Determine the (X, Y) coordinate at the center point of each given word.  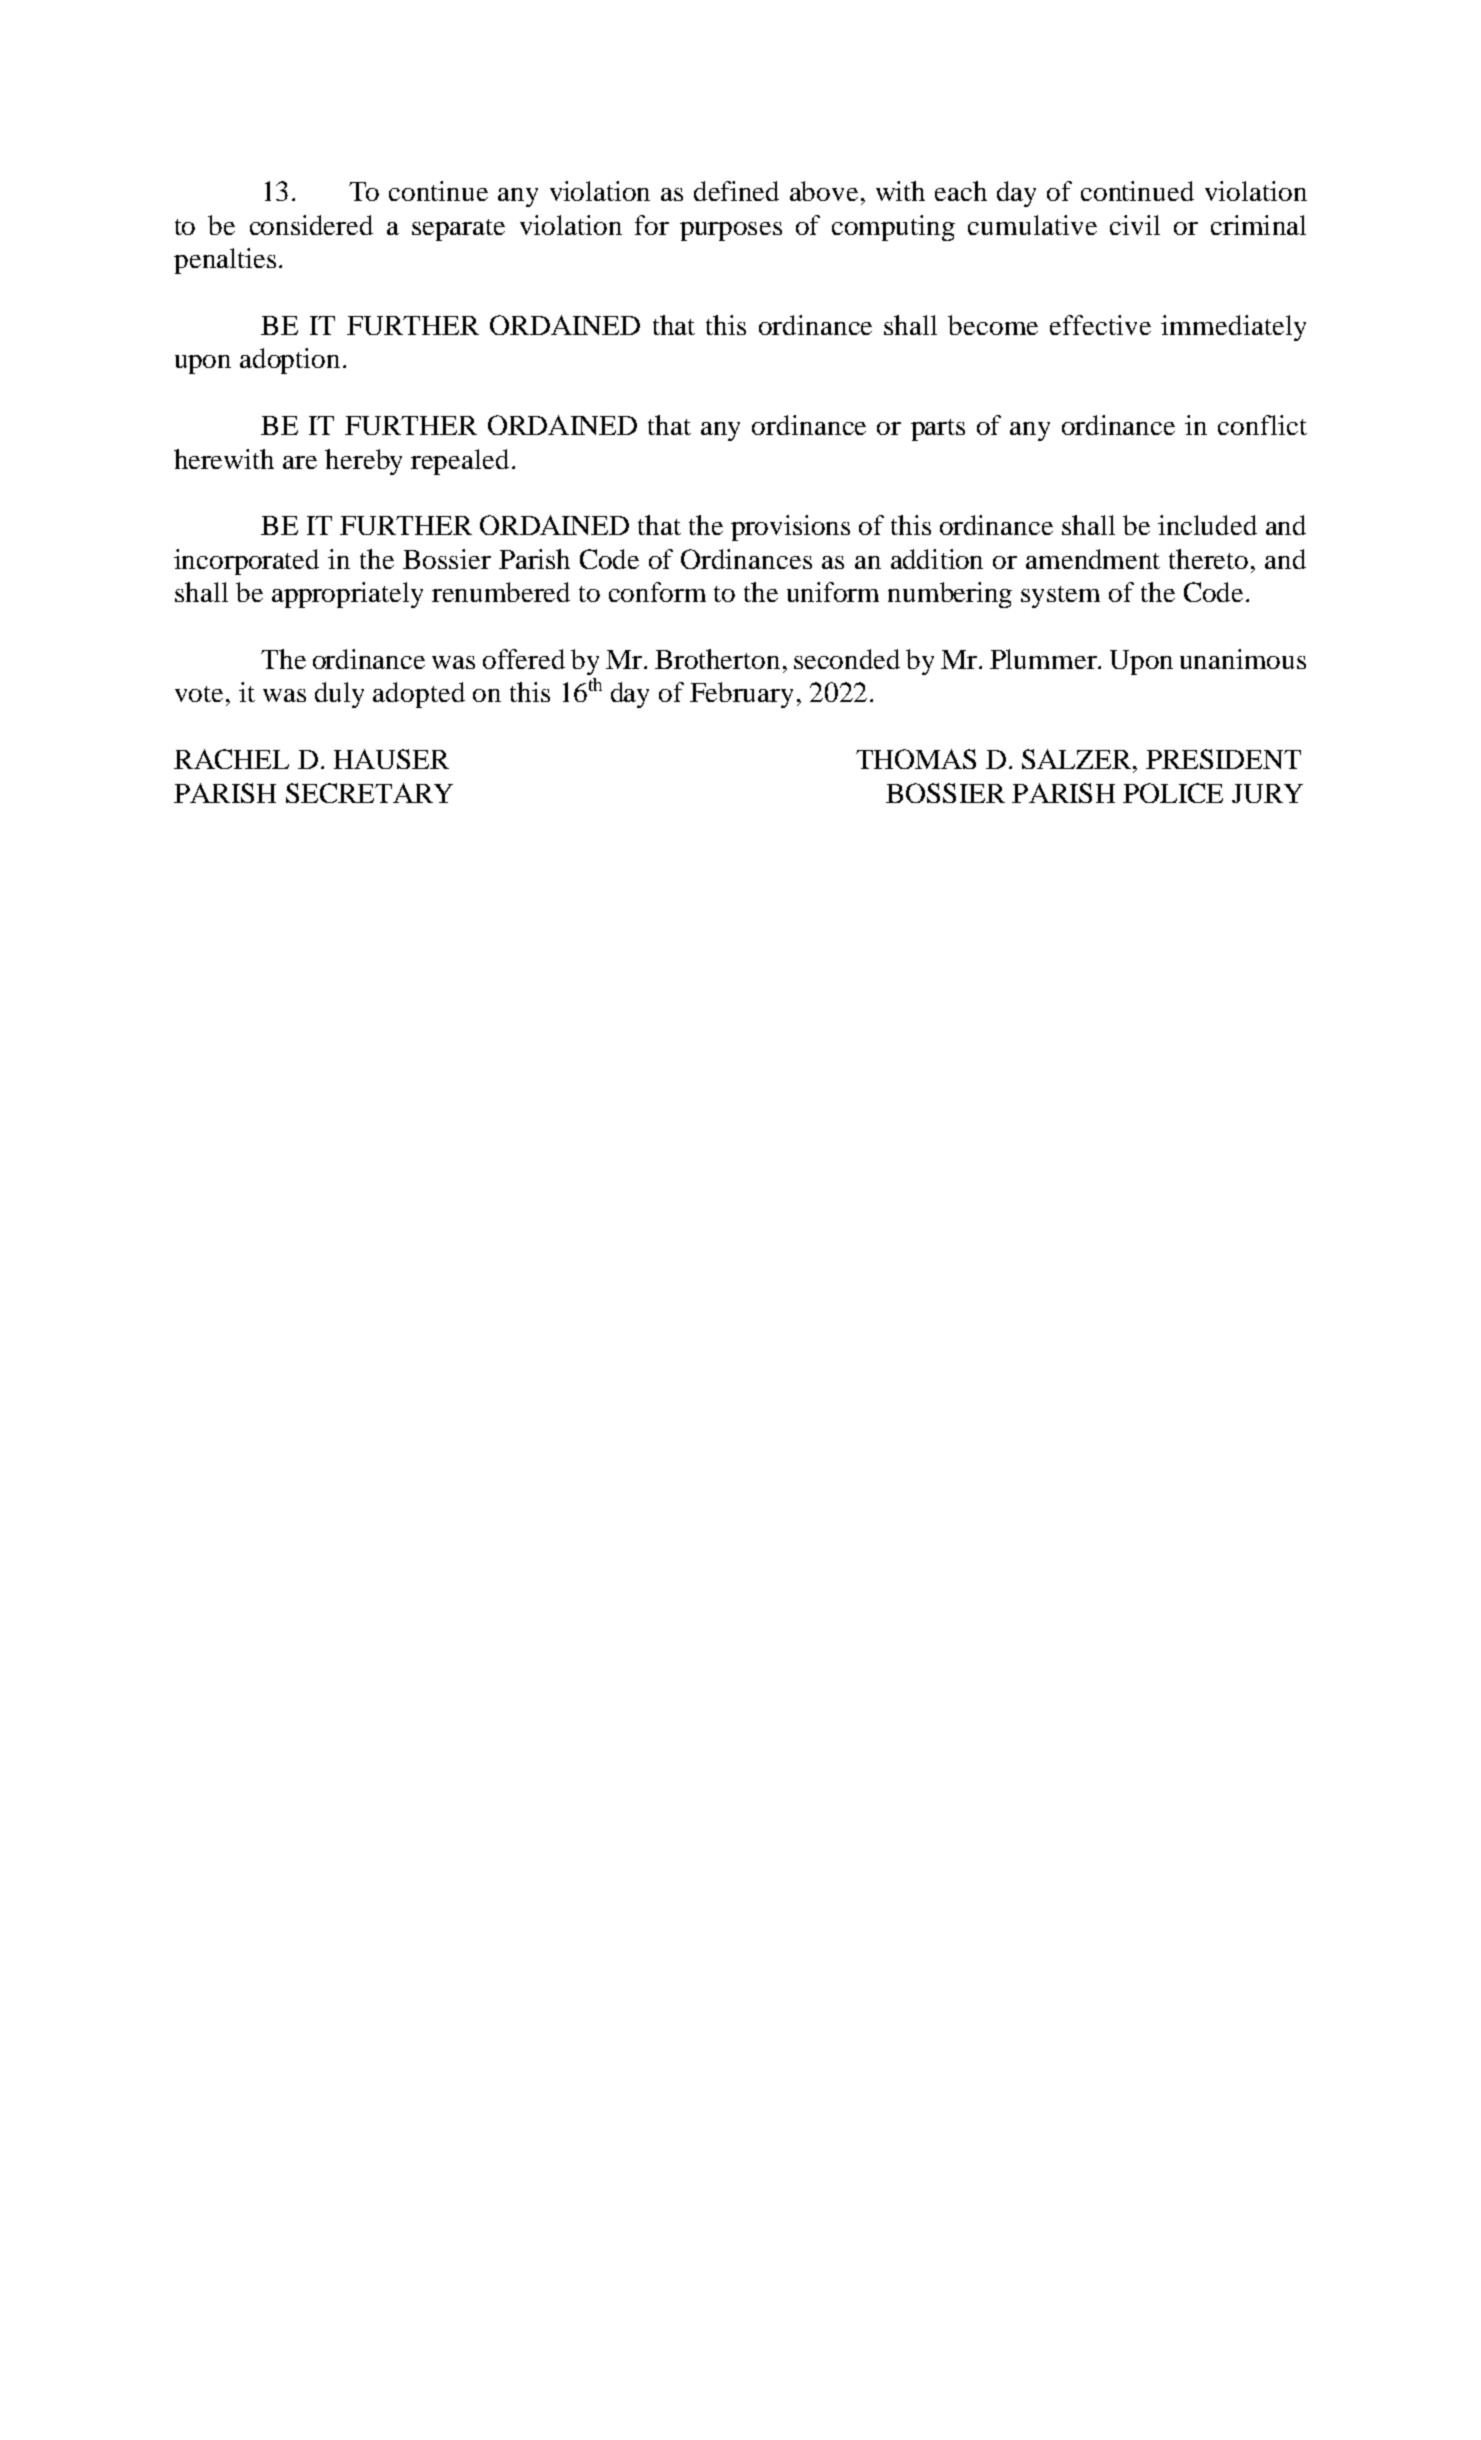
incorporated (246, 562)
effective (1100, 325)
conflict (1262, 425)
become (993, 325)
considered (311, 225)
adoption (290, 361)
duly (339, 695)
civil (1135, 225)
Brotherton (717, 659)
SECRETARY (369, 793)
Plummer (1044, 659)
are (300, 462)
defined (736, 191)
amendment (1093, 559)
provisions (790, 528)
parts (938, 430)
